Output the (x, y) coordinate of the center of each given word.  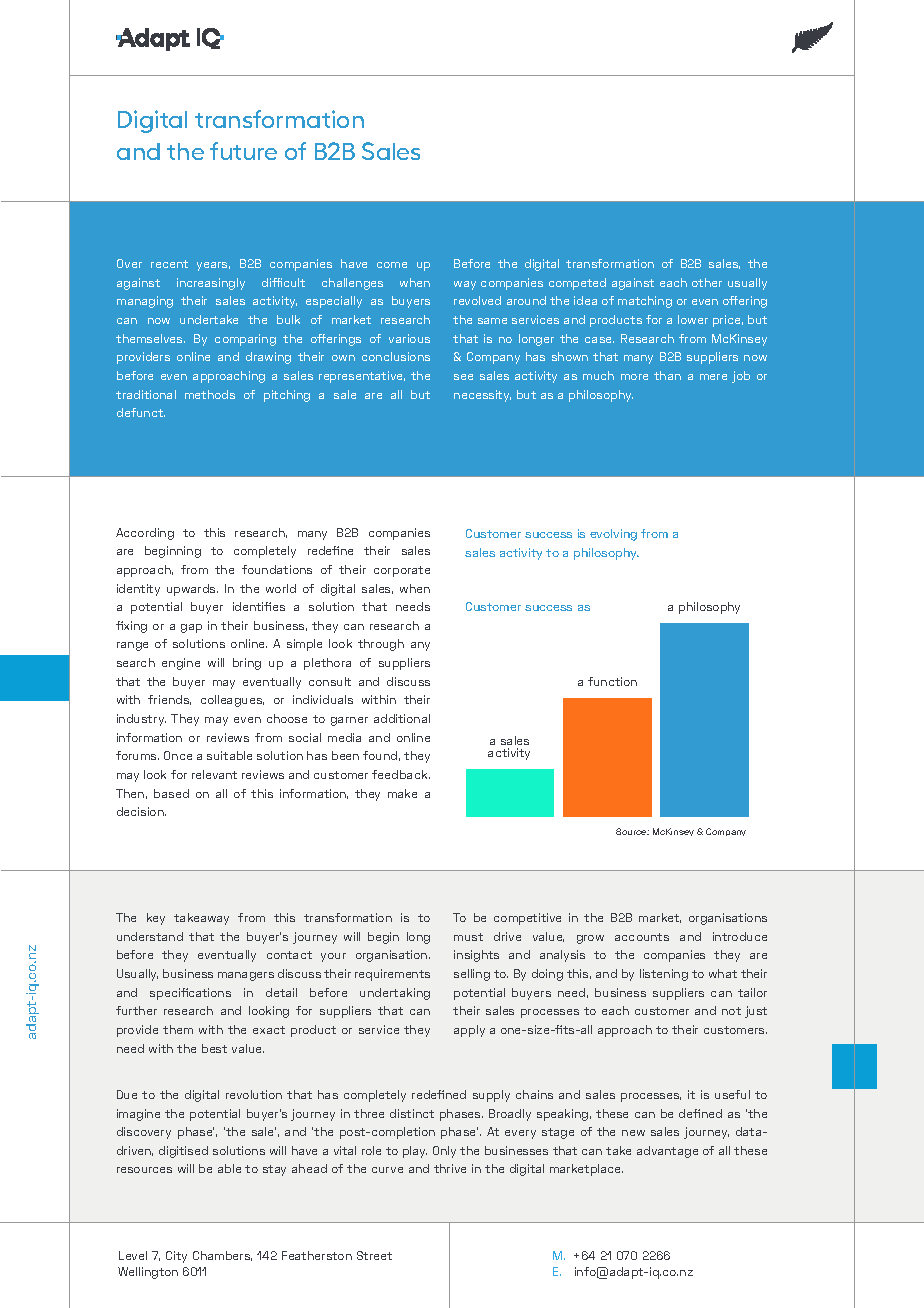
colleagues (232, 701)
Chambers (222, 1256)
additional (402, 718)
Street (374, 1255)
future (243, 151)
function (612, 681)
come (392, 265)
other (707, 282)
